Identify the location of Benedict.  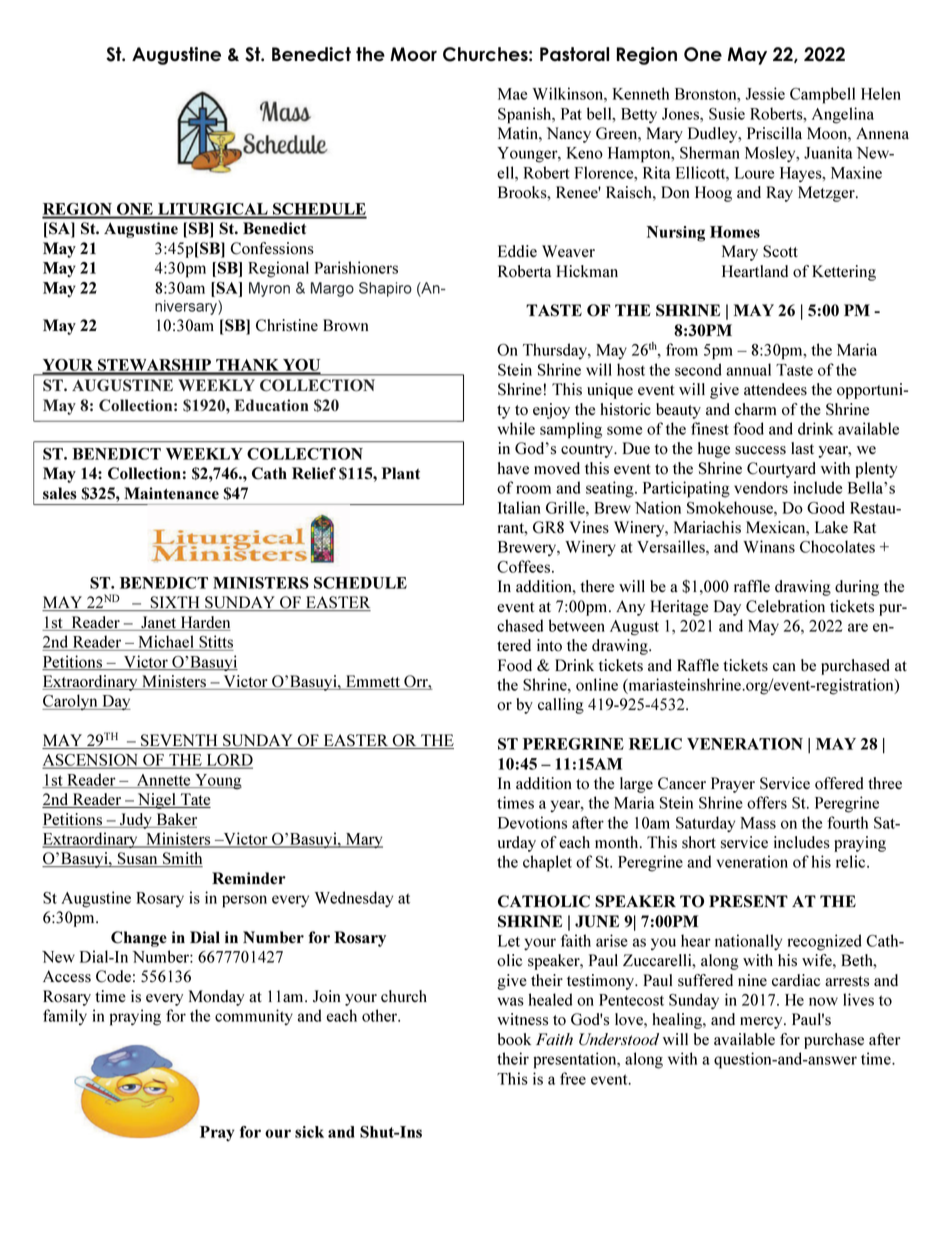
(311, 54).
